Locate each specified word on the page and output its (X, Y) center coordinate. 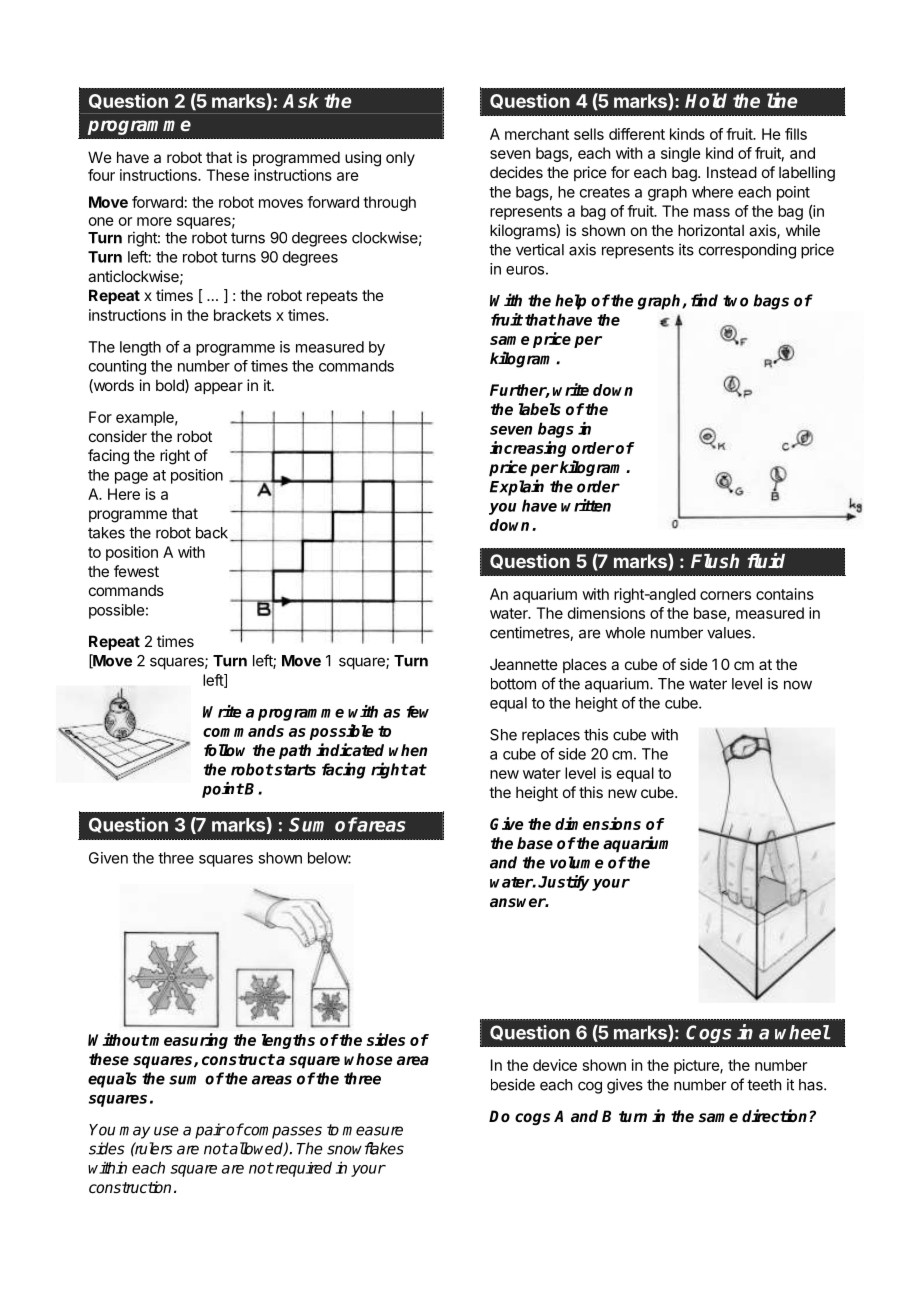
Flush (715, 561)
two (735, 301)
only (400, 158)
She (503, 735)
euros (525, 270)
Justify (564, 883)
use (166, 1131)
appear (218, 388)
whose (368, 1059)
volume (576, 862)
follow (224, 750)
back (212, 533)
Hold (706, 100)
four (101, 175)
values (729, 633)
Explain (517, 487)
